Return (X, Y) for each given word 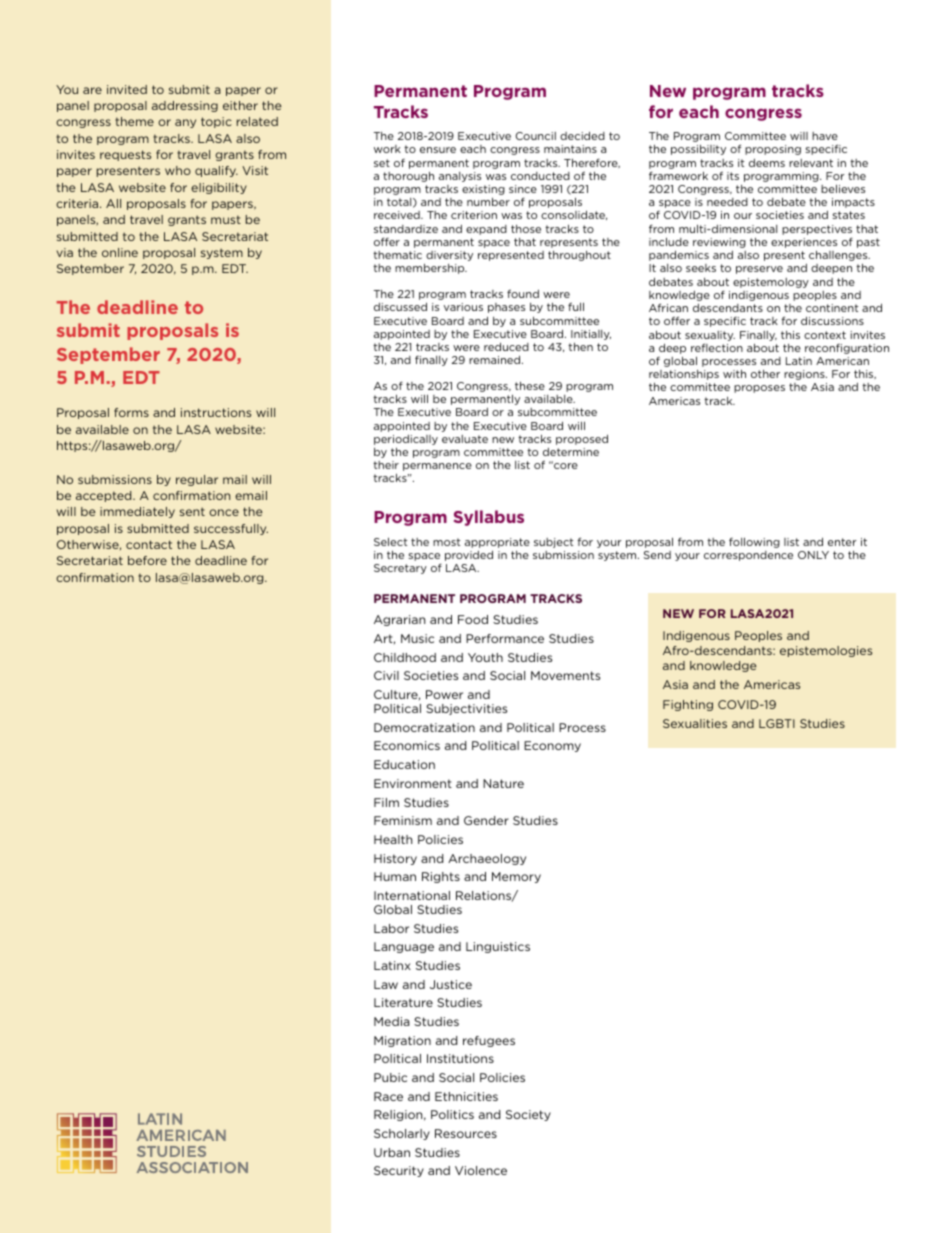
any (185, 123)
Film (386, 802)
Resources (466, 1133)
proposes (759, 389)
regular (197, 480)
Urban (392, 1152)
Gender (486, 820)
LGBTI (777, 723)
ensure (438, 150)
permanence (437, 467)
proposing (773, 150)
